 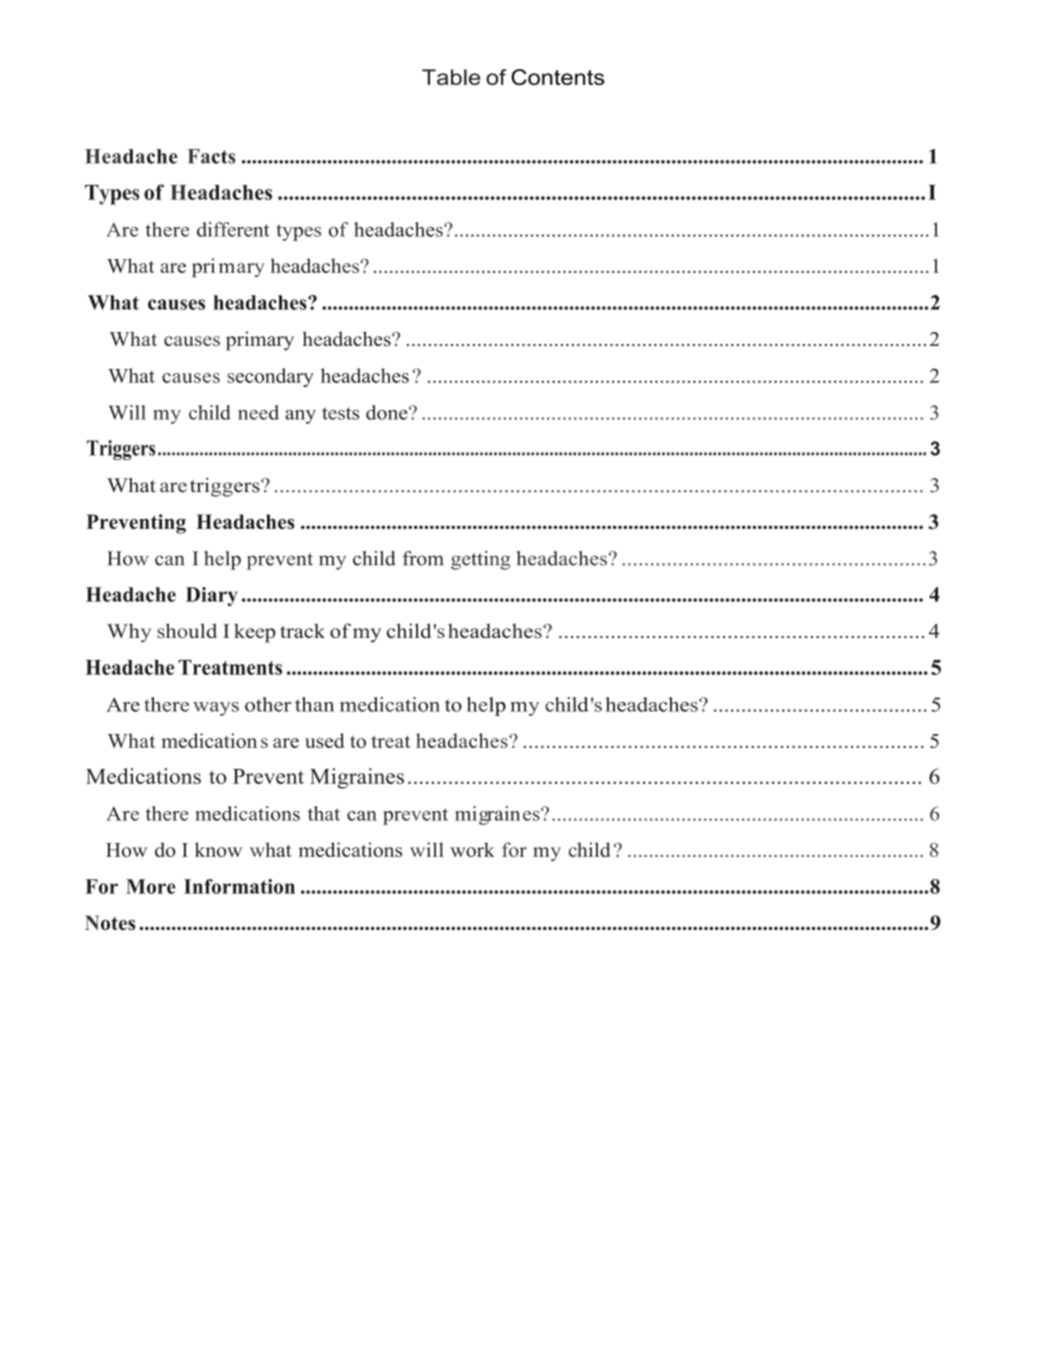 What do you see at coordinates (451, 77) in the image?
I see `Table` at bounding box center [451, 77].
